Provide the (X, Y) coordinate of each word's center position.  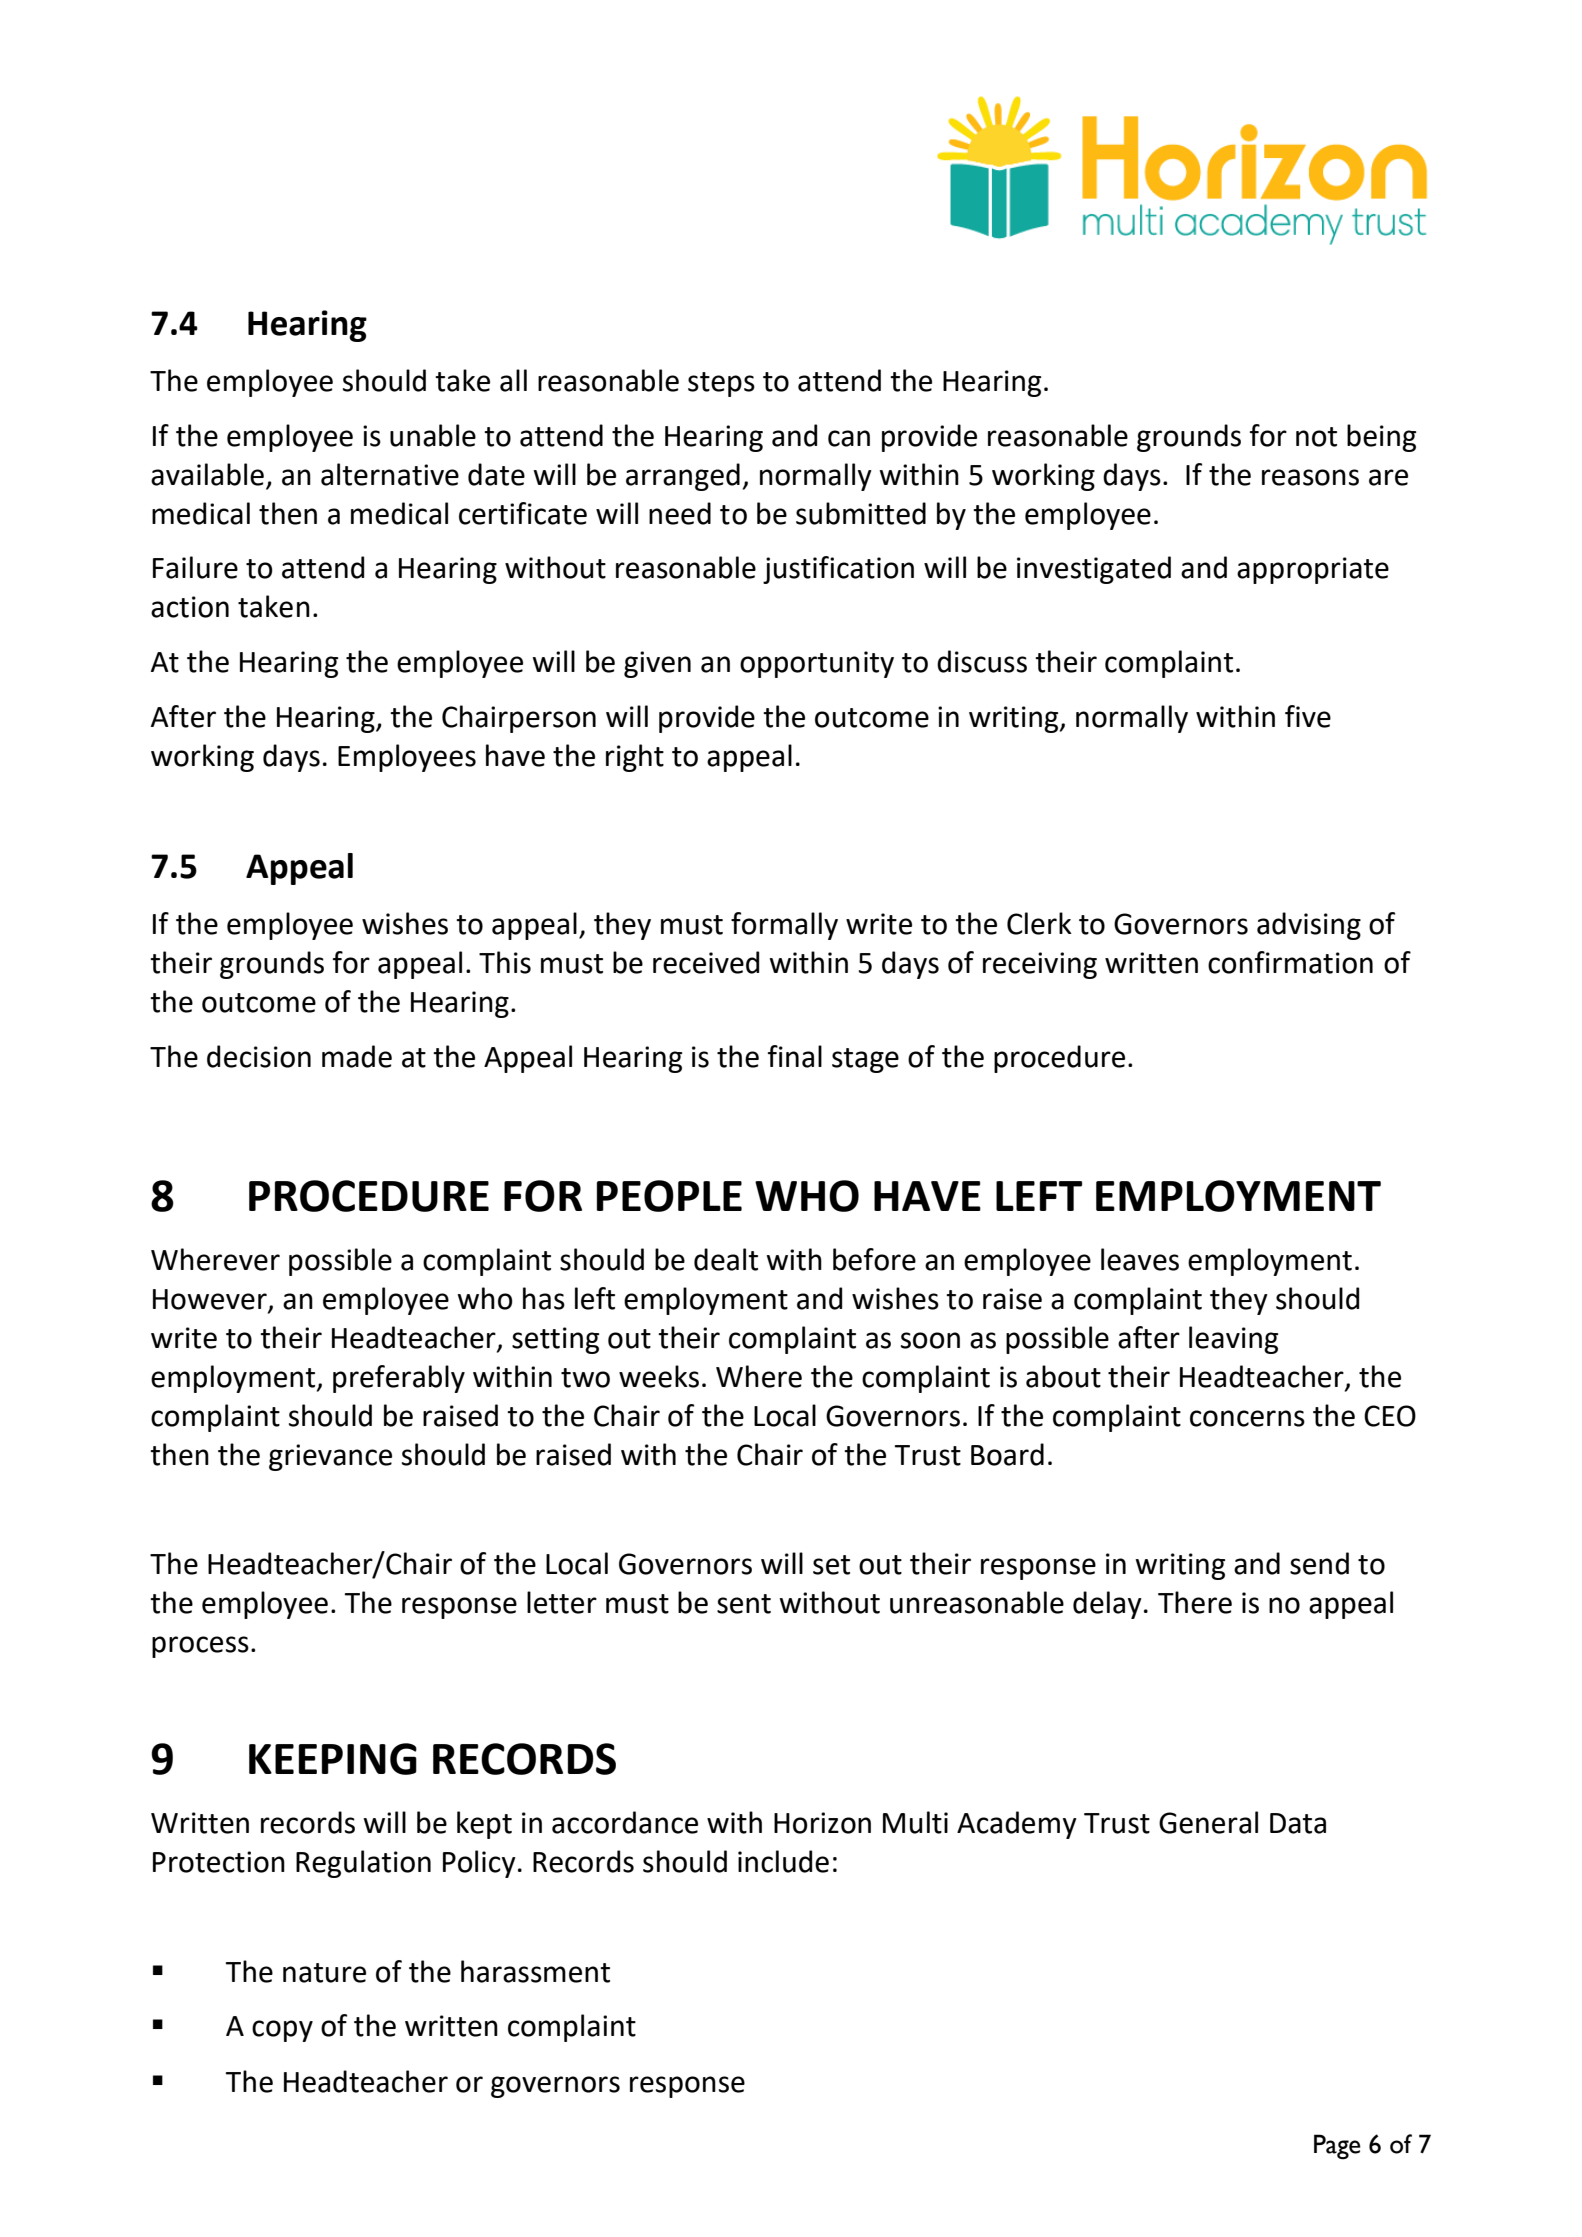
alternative (390, 474)
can (849, 438)
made (357, 1056)
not (1316, 437)
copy (282, 2031)
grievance (330, 1457)
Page (1337, 2147)
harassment (535, 1971)
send (1319, 1563)
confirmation (1290, 962)
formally (784, 926)
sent (744, 1604)
